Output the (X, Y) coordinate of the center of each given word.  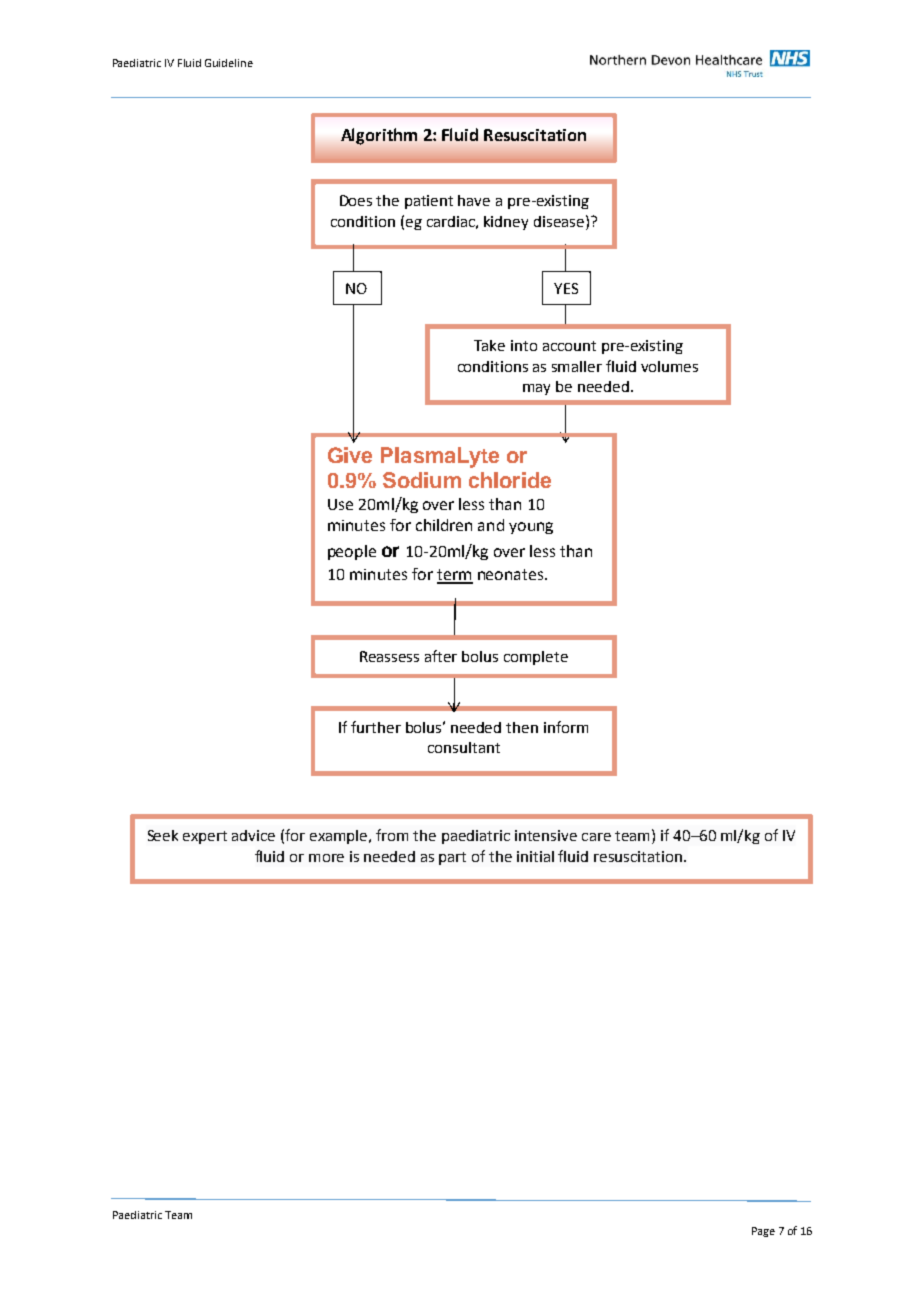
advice (253, 835)
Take (489, 345)
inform (566, 727)
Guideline (229, 63)
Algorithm (379, 136)
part (452, 858)
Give (350, 455)
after (441, 656)
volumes (669, 366)
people (352, 552)
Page (763, 1232)
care (596, 837)
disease (559, 221)
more (326, 858)
